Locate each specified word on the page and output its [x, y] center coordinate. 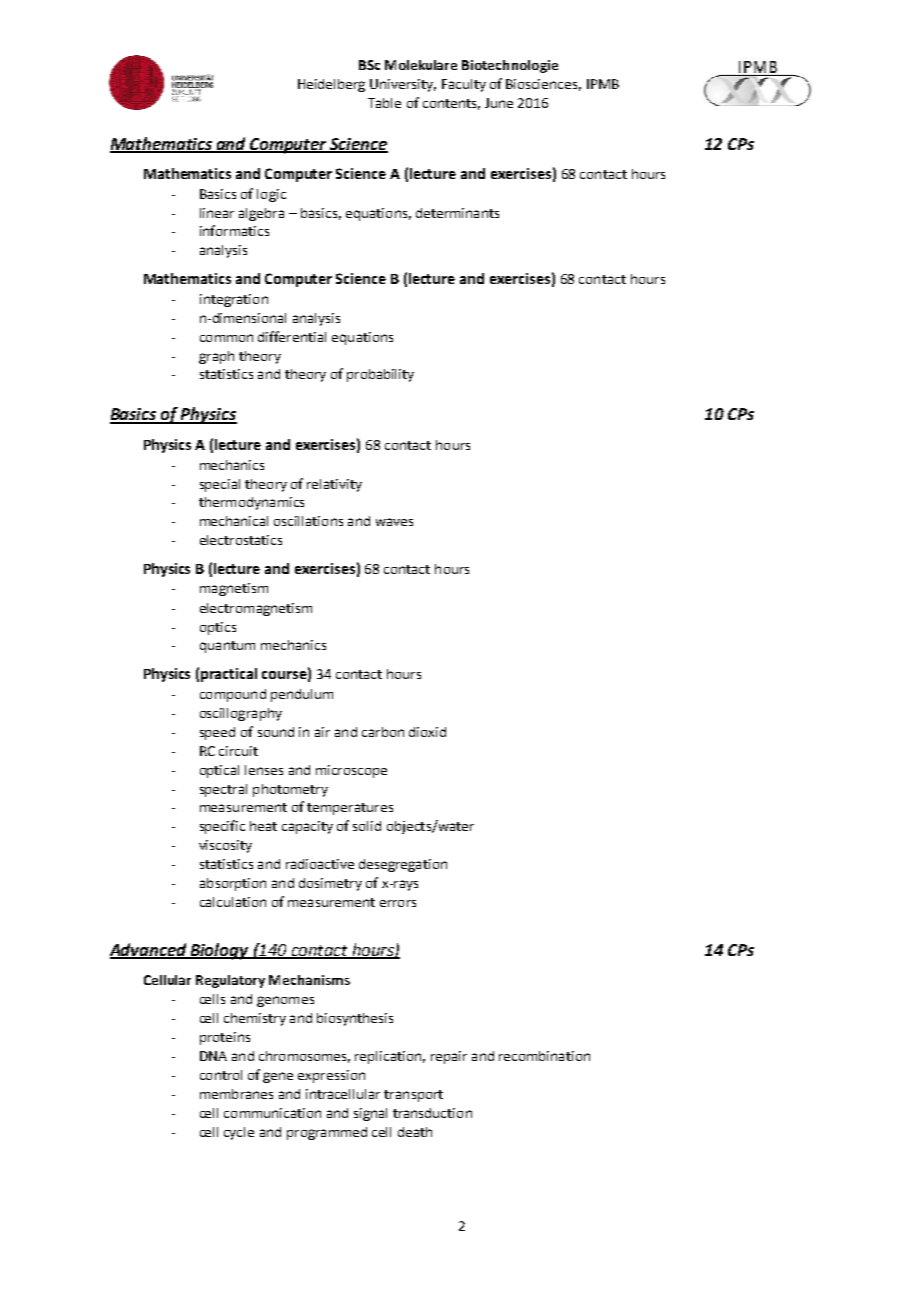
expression [331, 1076]
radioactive [320, 864]
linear [217, 213]
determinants [457, 213]
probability [380, 375]
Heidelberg [331, 85]
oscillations [308, 521]
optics [218, 628]
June [499, 103]
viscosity [225, 846]
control [221, 1075]
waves [394, 522]
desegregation [403, 865]
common [226, 338]
